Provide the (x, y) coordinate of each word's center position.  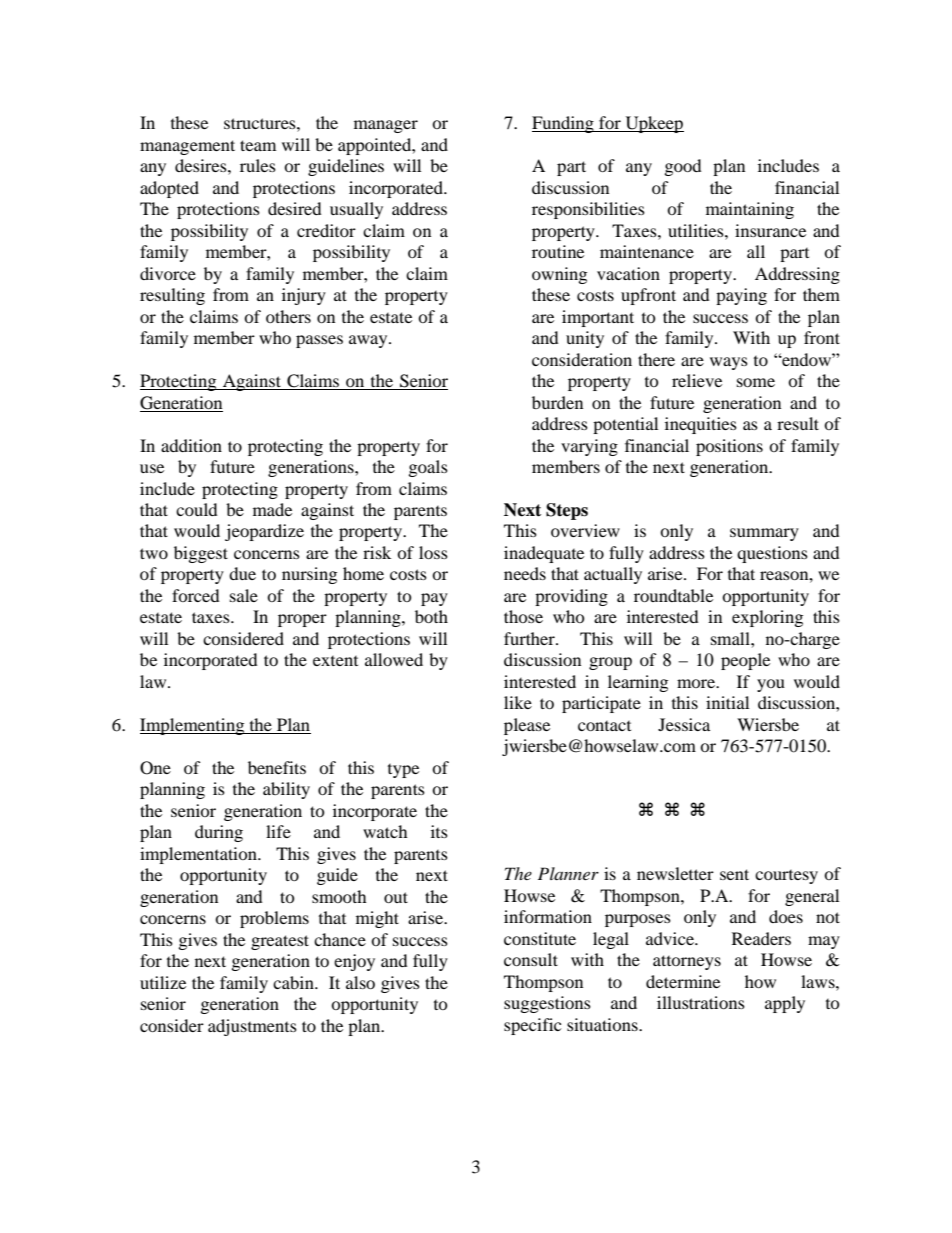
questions (772, 554)
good (683, 167)
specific (532, 1026)
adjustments (252, 1027)
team (258, 145)
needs (525, 573)
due (242, 573)
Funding (564, 124)
